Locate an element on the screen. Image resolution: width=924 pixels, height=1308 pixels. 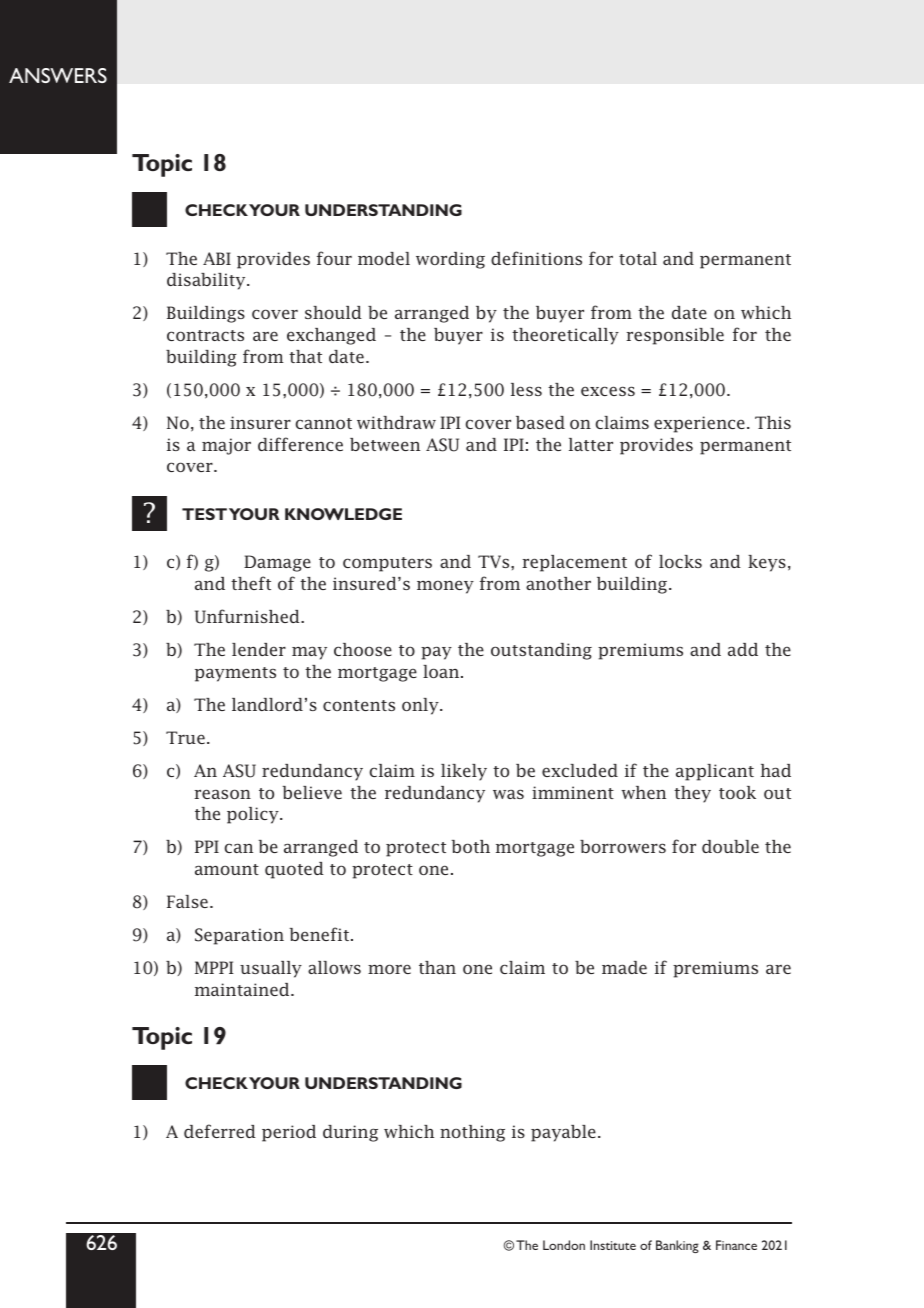
double is located at coordinates (730, 846).
